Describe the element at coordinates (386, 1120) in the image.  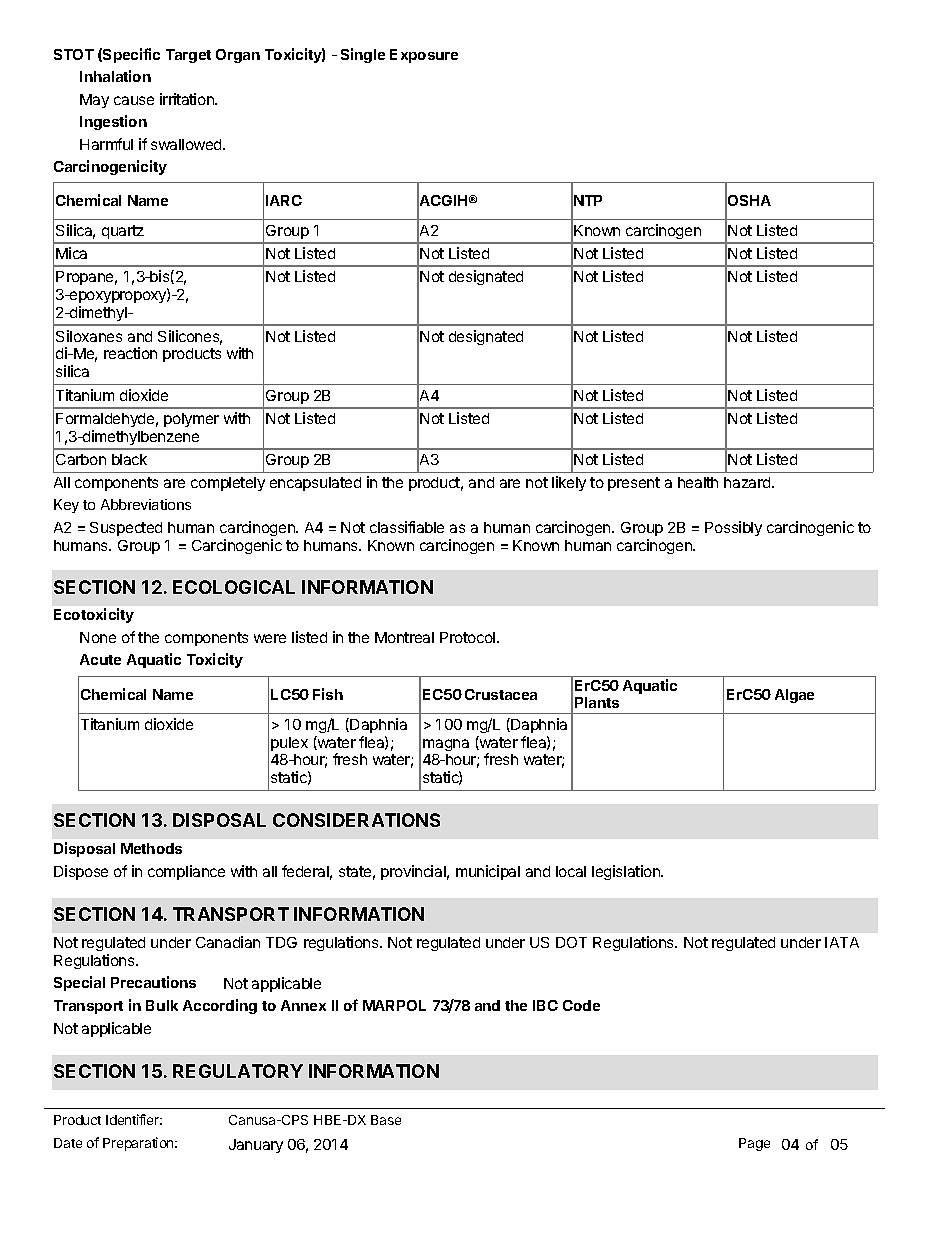
I see `Base` at that location.
